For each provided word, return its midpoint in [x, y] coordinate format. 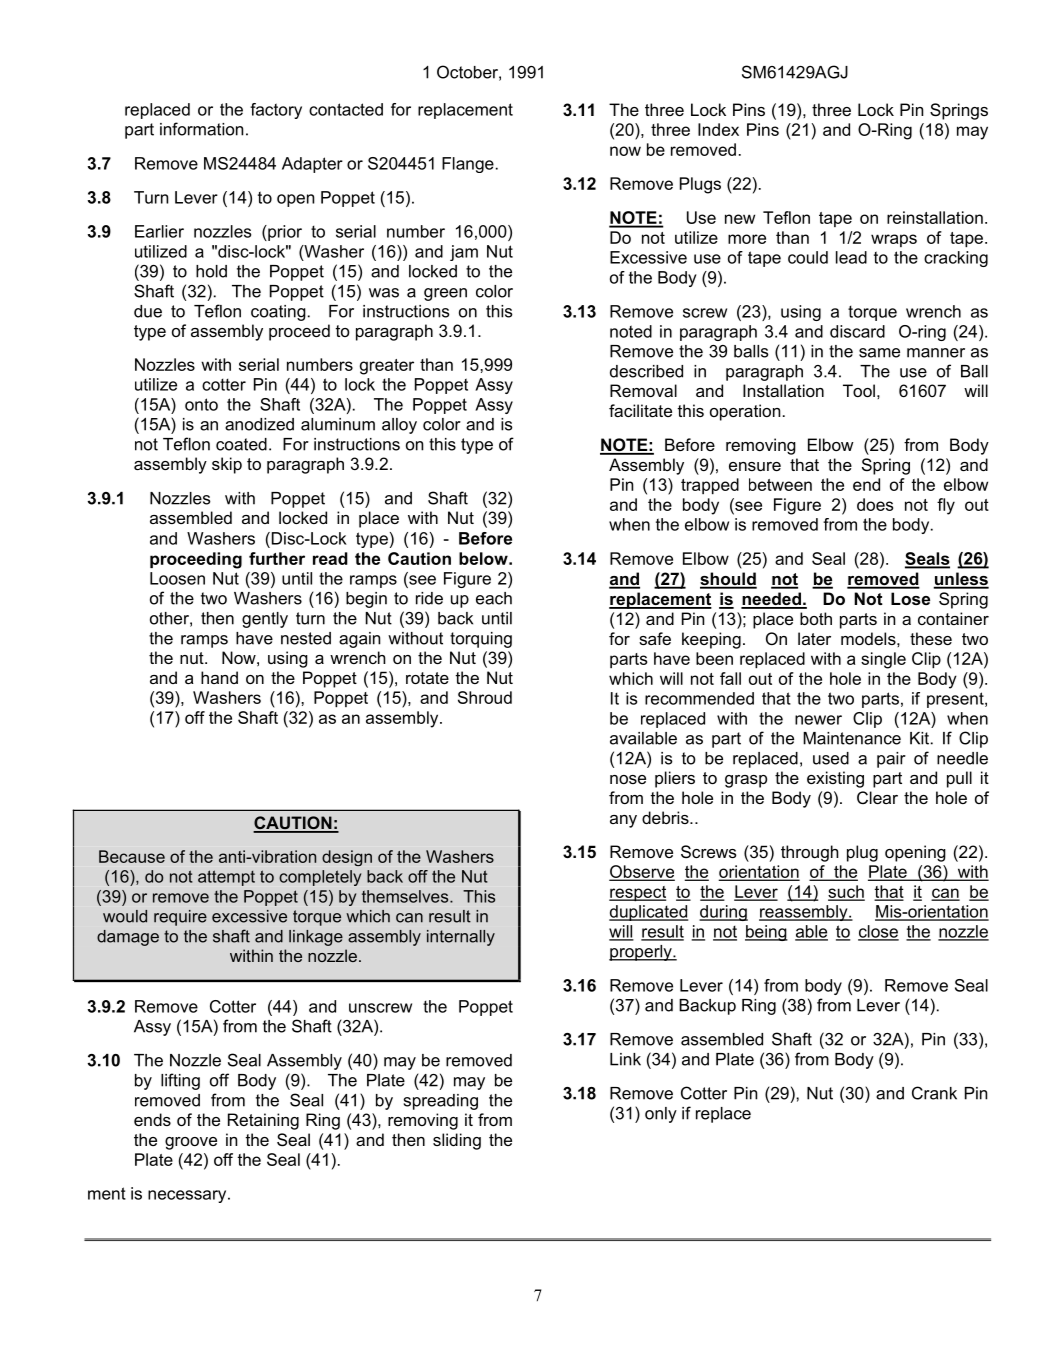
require [180, 918]
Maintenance [852, 738]
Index [718, 129]
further [277, 558]
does [875, 504]
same [879, 353]
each [494, 598]
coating [278, 313]
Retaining [263, 1121]
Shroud [485, 697]
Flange [468, 165]
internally [461, 938]
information [201, 129]
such [846, 892]
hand [219, 677]
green [445, 294]
